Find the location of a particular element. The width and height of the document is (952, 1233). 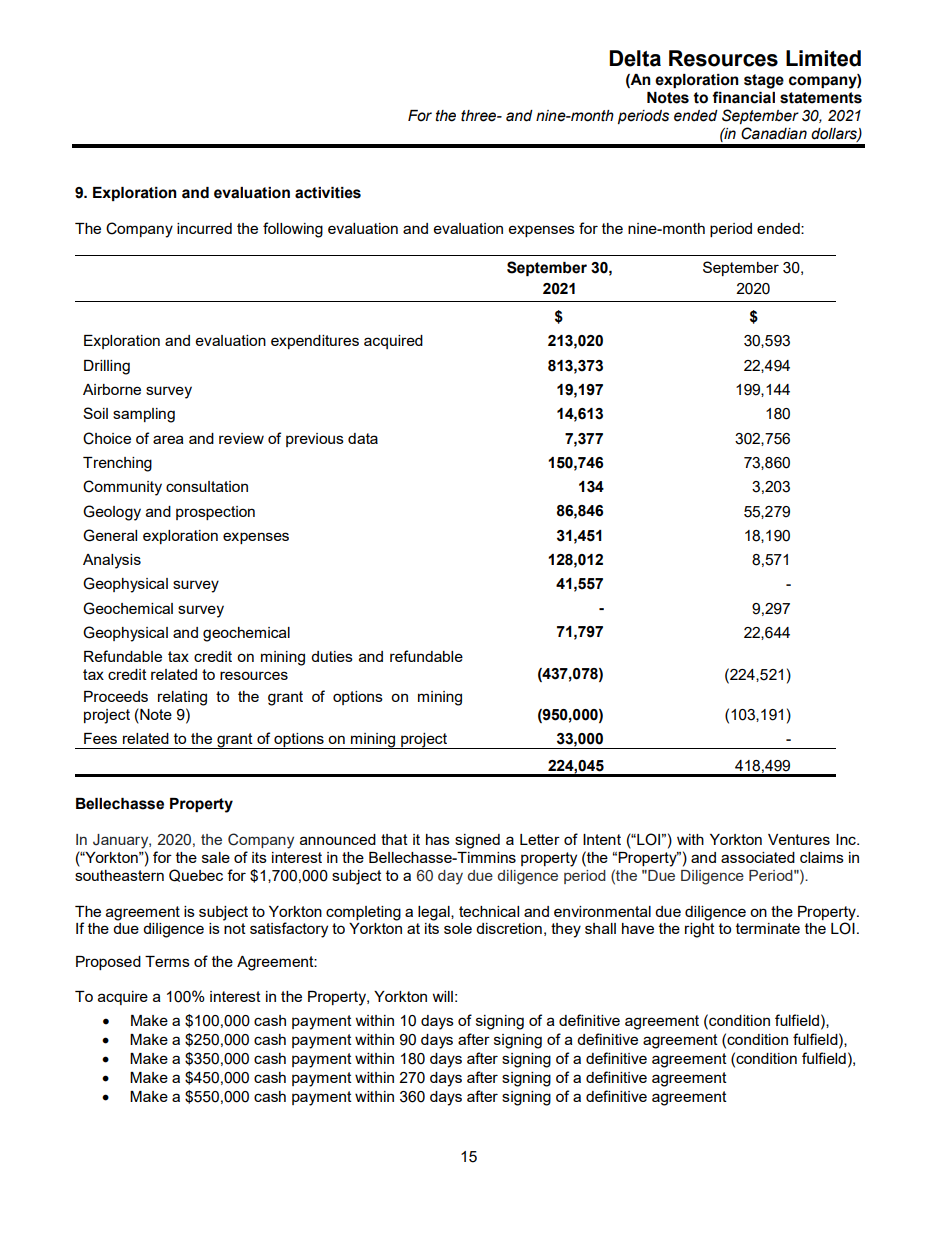

Canadian is located at coordinates (774, 133).
